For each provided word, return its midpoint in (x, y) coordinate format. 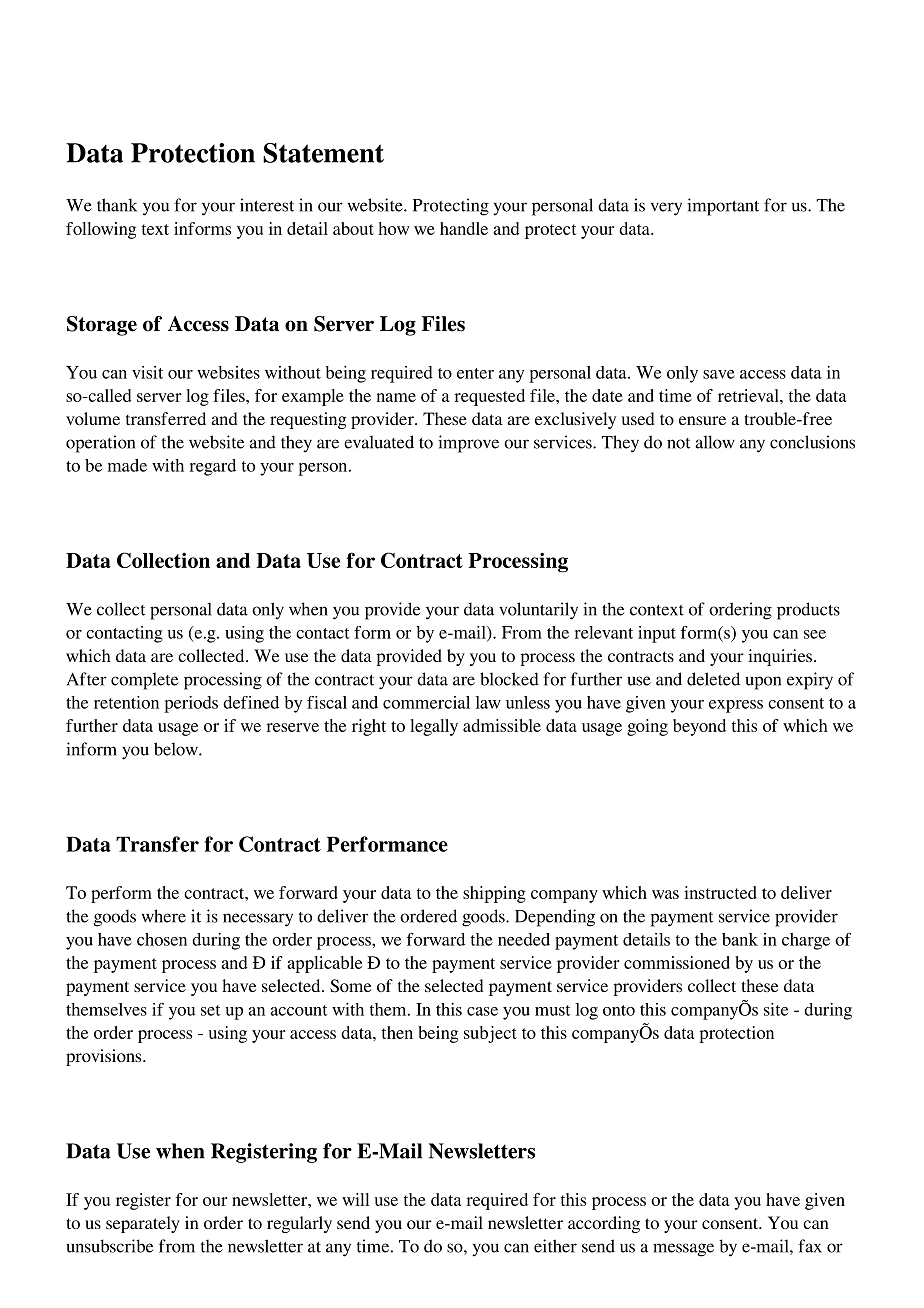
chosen (162, 939)
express (736, 706)
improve (468, 444)
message (683, 1250)
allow (715, 442)
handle (464, 228)
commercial (426, 702)
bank (740, 939)
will (356, 1199)
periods (191, 704)
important (723, 207)
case (482, 1011)
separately (143, 1224)
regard (212, 467)
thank (117, 205)
